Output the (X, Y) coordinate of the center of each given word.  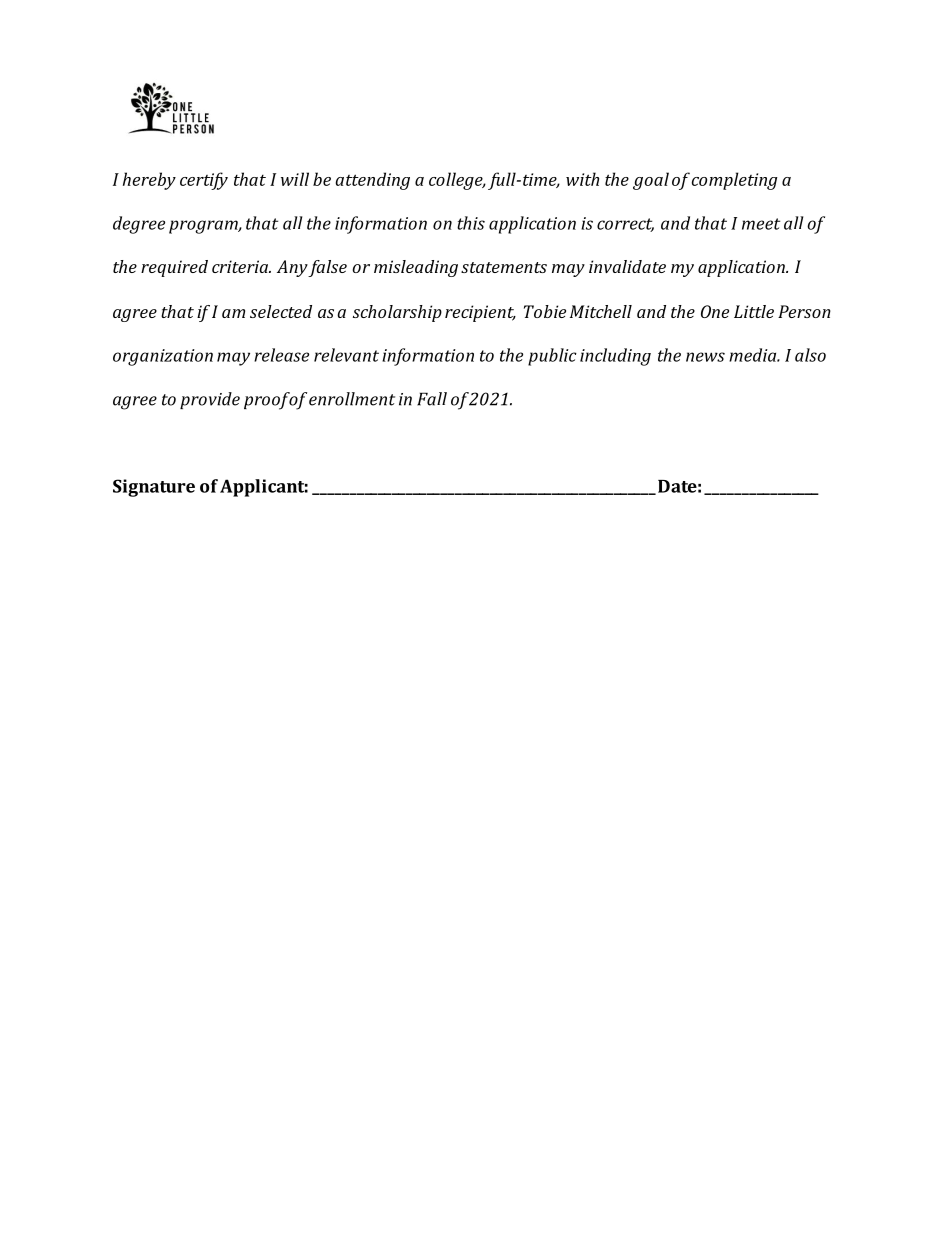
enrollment (352, 399)
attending (373, 181)
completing (735, 181)
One (715, 311)
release (281, 355)
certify (204, 181)
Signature (154, 488)
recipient (480, 313)
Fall (432, 399)
